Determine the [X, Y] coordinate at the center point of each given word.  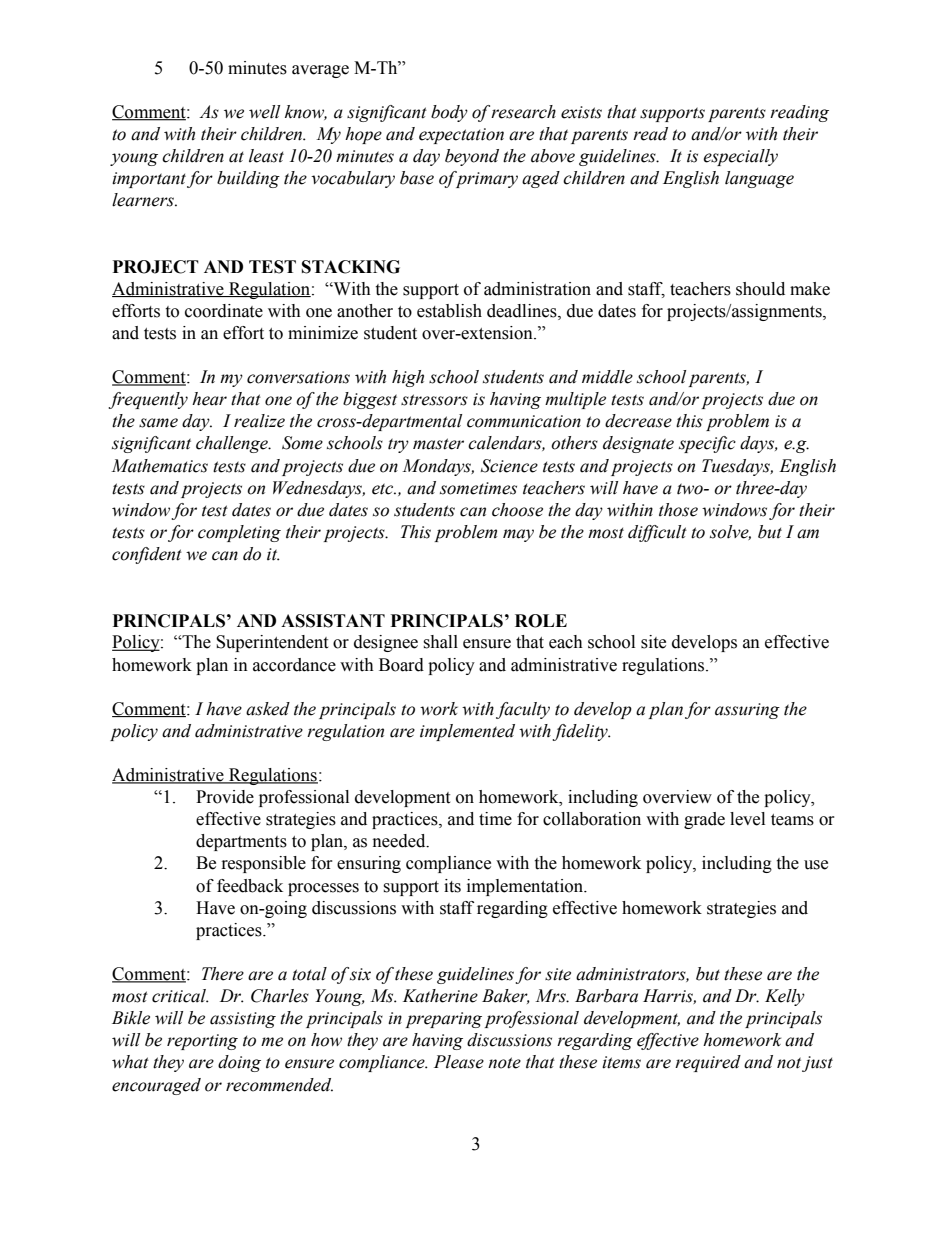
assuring [747, 711]
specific [707, 444]
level [747, 819]
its [452, 886]
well [264, 112]
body [449, 113]
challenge [233, 444]
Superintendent [272, 643]
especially [740, 157]
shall [440, 642]
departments [241, 842]
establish [449, 311]
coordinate [224, 311]
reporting [202, 1042]
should [760, 289]
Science [509, 466]
